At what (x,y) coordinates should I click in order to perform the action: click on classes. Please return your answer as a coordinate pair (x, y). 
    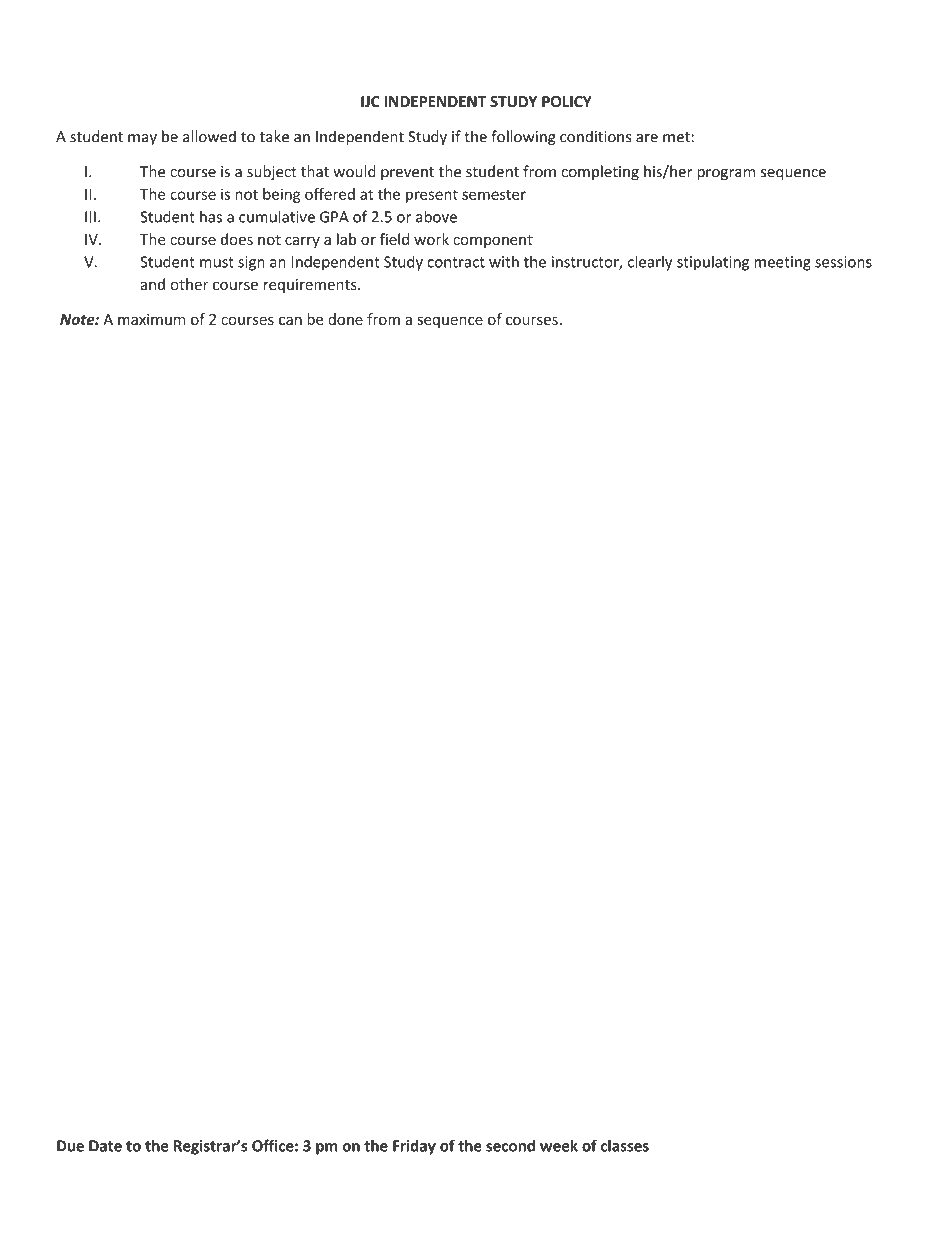
    Looking at the image, I should click on (625, 1145).
